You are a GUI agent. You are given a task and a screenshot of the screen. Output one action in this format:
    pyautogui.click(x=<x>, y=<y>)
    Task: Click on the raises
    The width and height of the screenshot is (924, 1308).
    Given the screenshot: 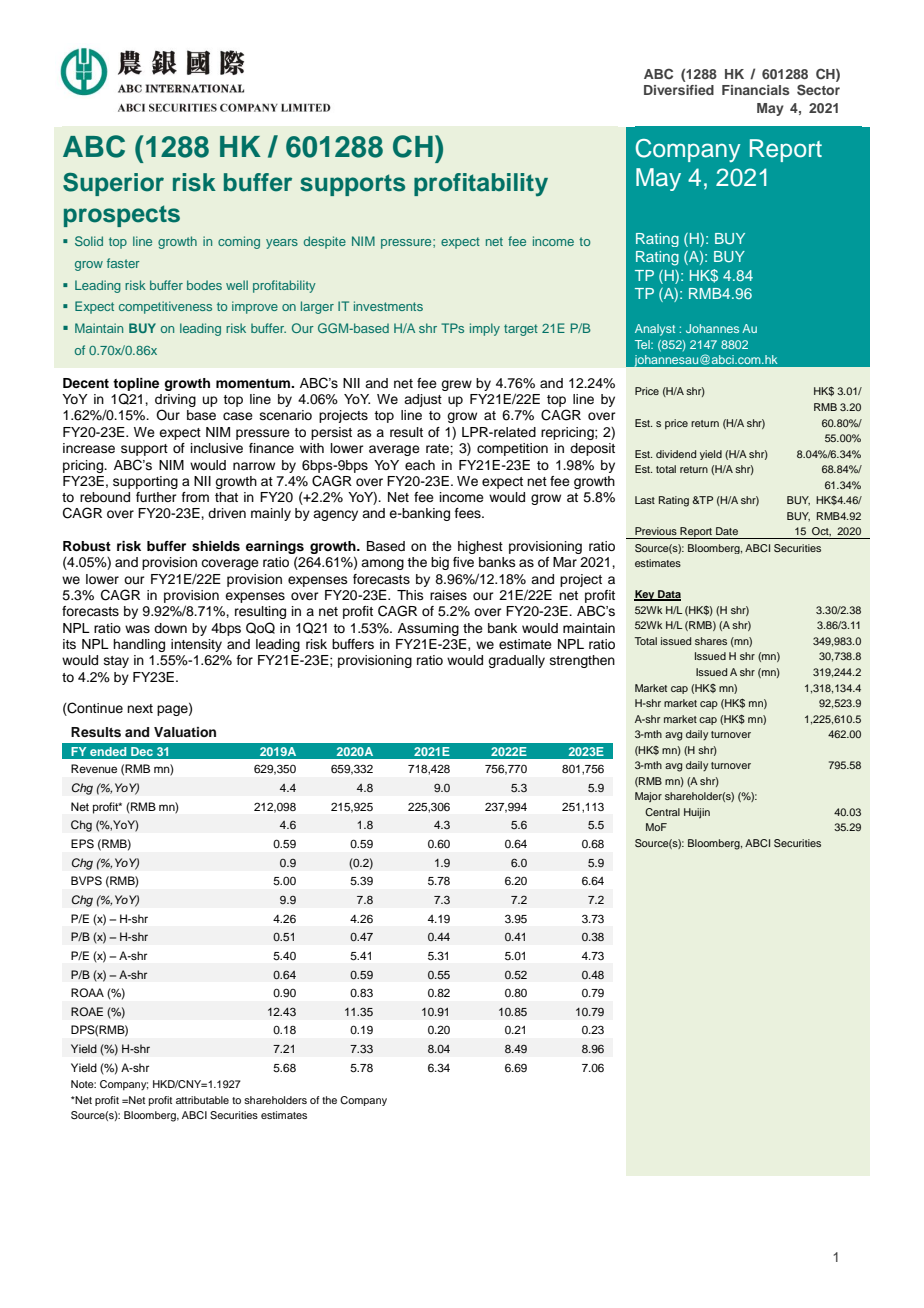 What is the action you would take?
    pyautogui.click(x=448, y=595)
